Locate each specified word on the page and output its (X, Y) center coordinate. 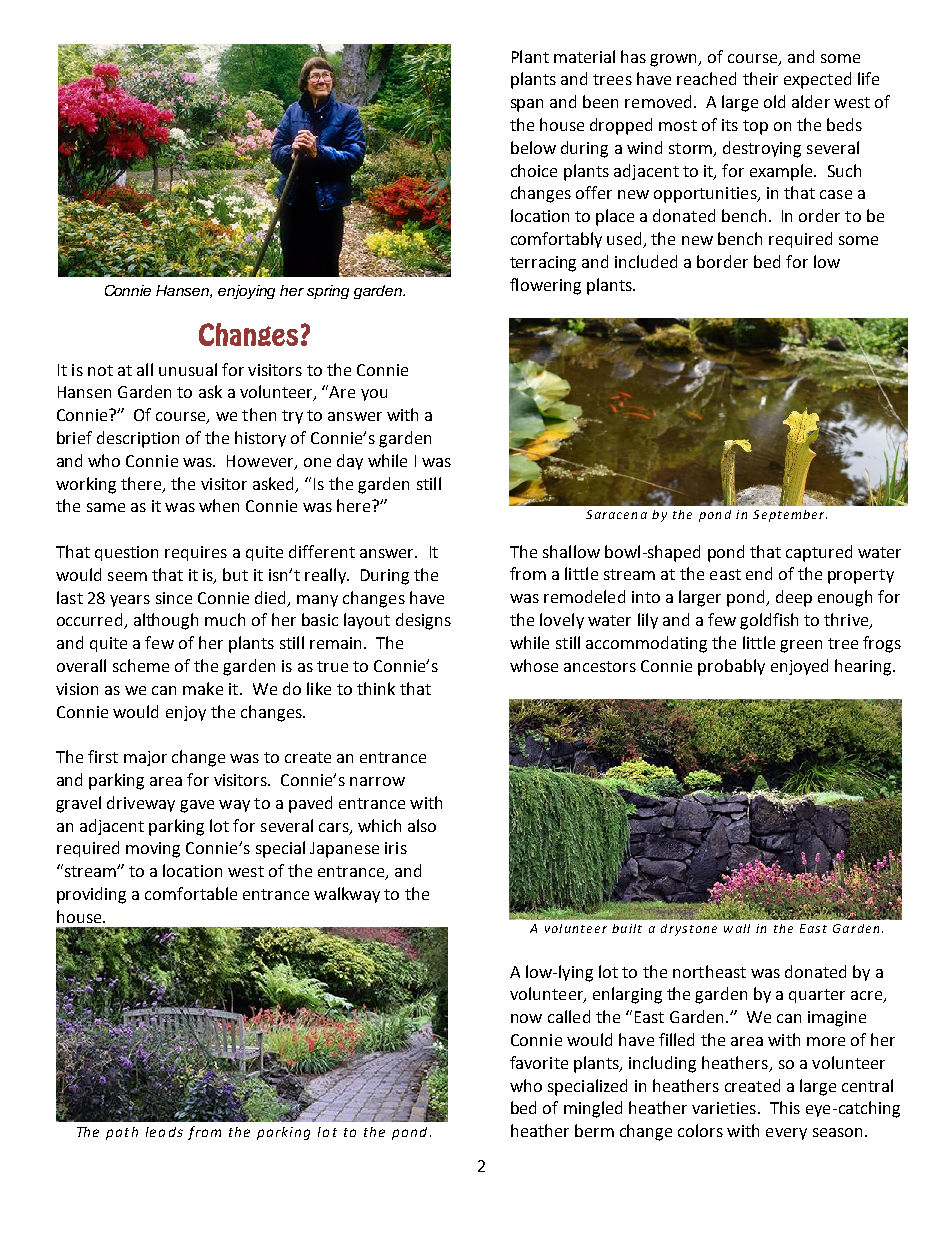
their (760, 78)
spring (328, 292)
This (785, 1107)
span (527, 105)
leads (164, 1132)
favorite (539, 1062)
